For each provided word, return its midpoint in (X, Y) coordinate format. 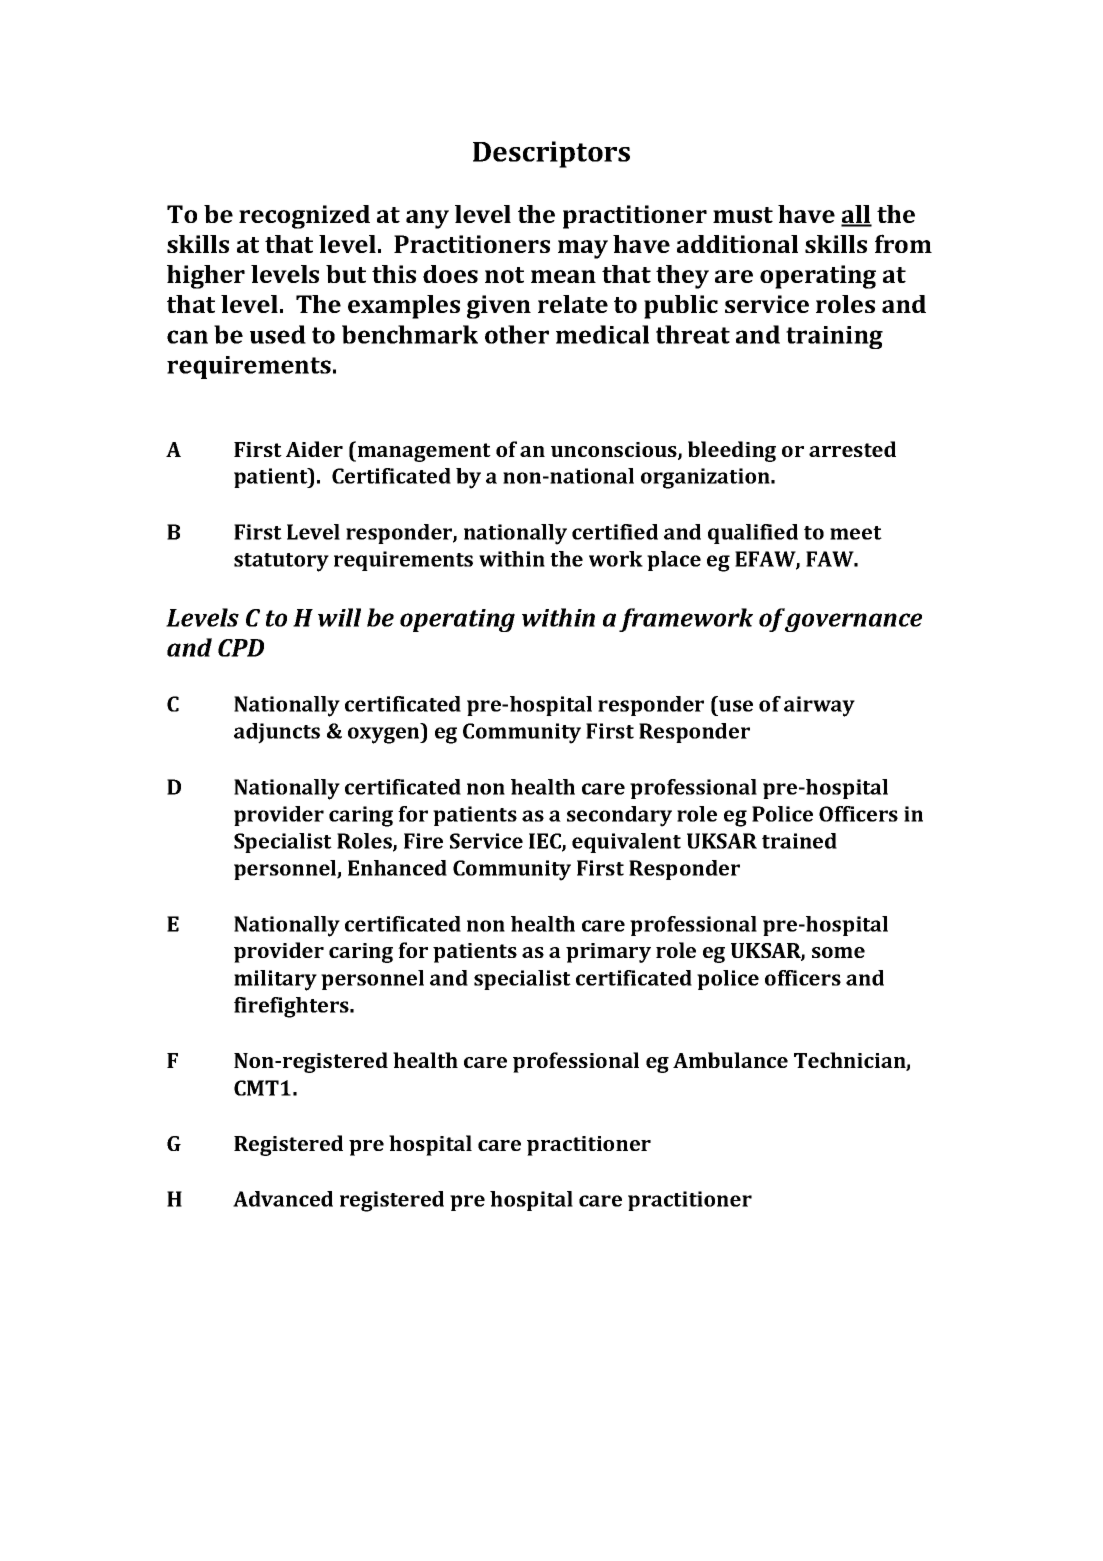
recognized (304, 217)
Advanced (283, 1199)
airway (819, 706)
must (743, 215)
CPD (241, 648)
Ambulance (730, 1060)
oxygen (385, 735)
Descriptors (551, 154)
